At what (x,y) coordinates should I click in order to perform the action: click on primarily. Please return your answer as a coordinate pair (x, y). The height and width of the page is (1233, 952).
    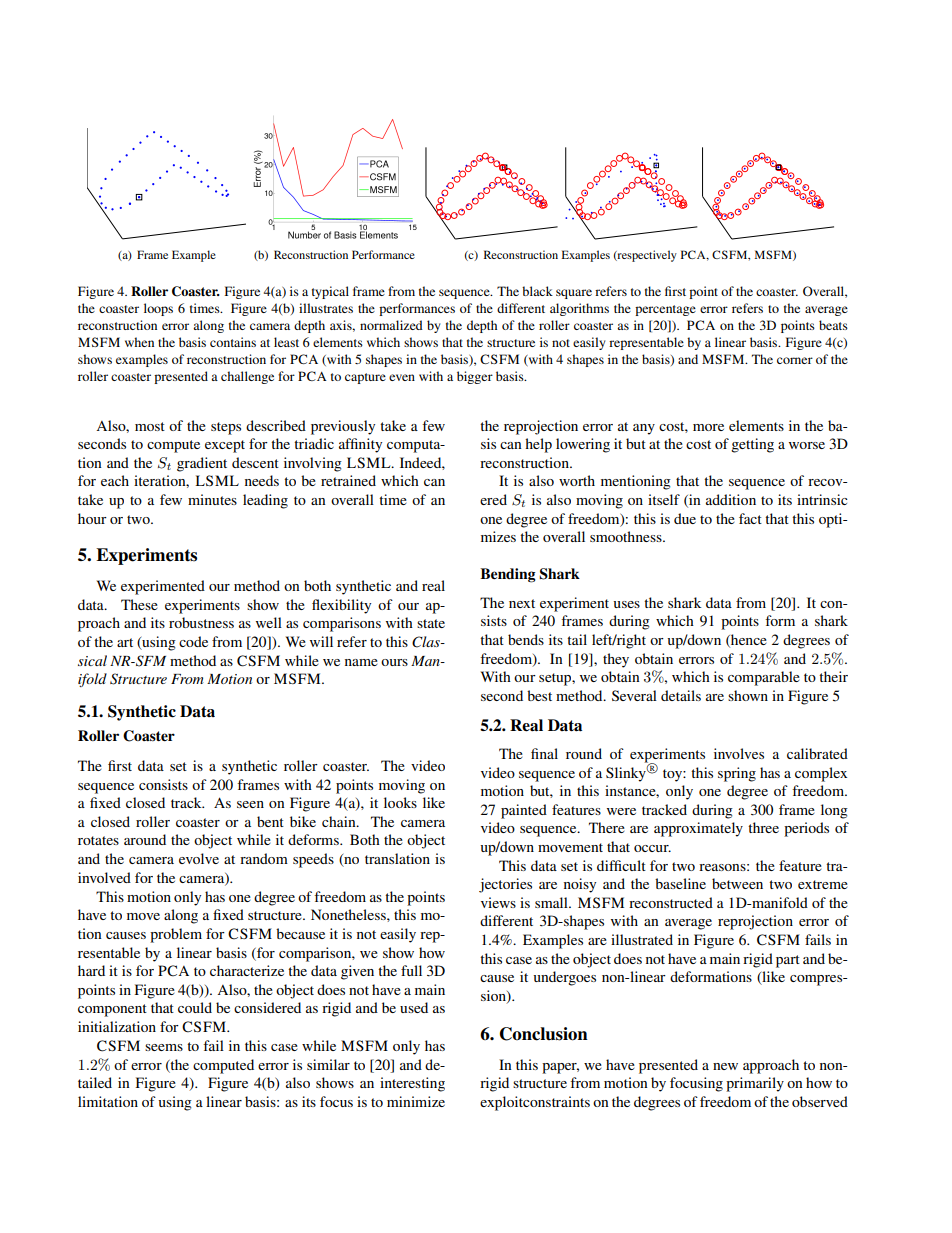
    Looking at the image, I should click on (755, 1084).
